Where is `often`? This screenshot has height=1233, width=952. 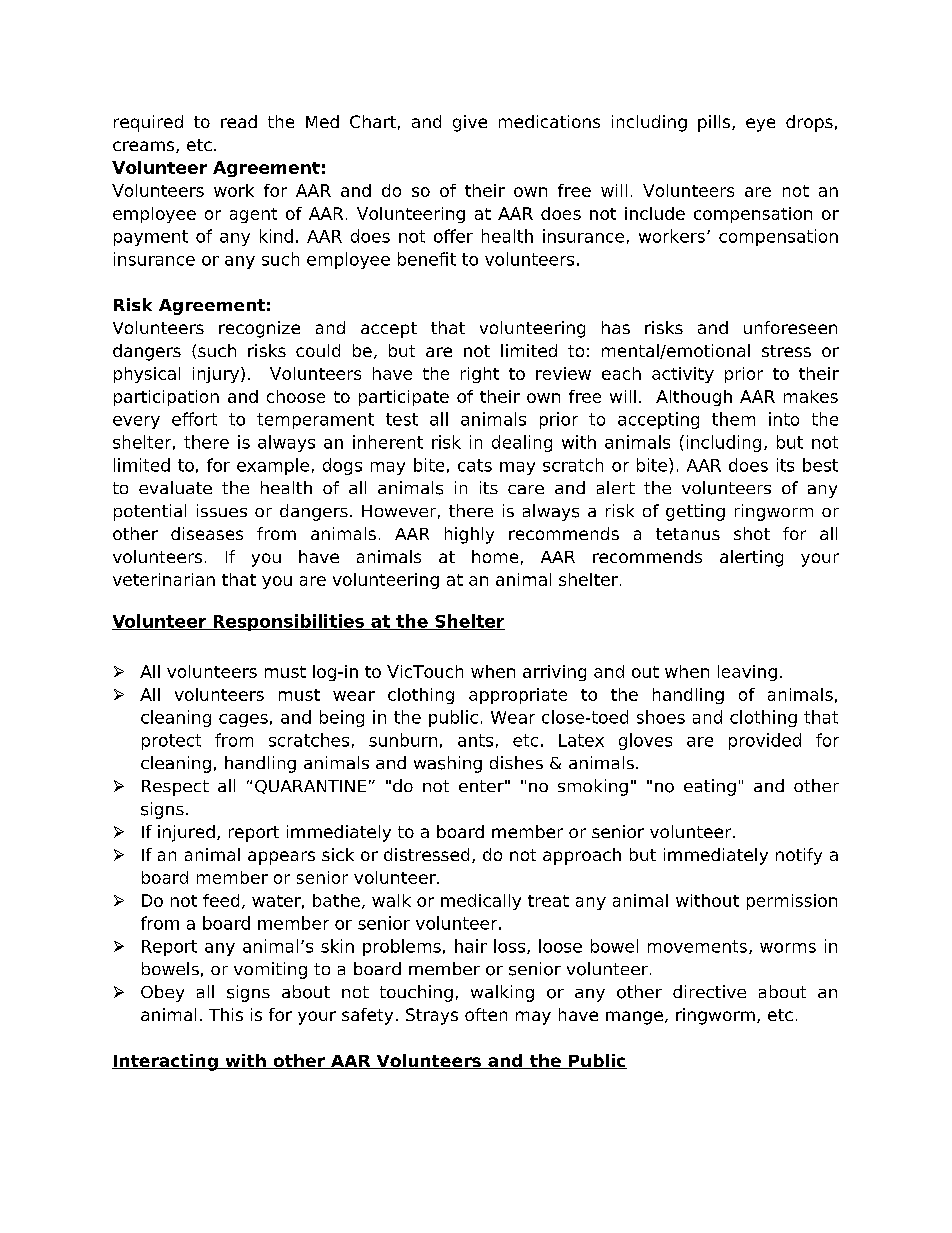
often is located at coordinates (486, 1014).
